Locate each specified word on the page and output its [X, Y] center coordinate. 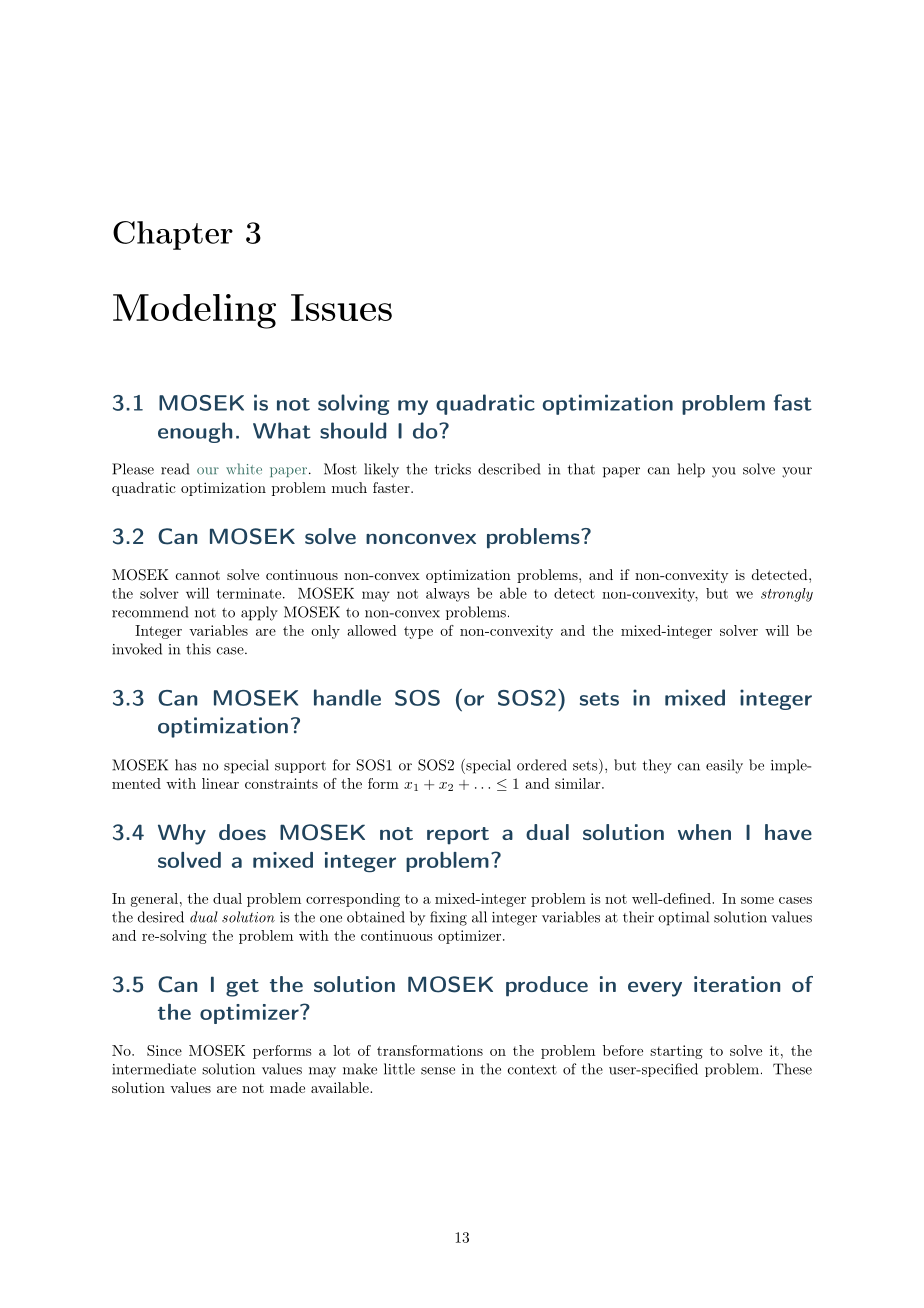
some [757, 900]
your [797, 472]
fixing [448, 918]
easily [724, 766]
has [186, 765]
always [448, 595]
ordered [542, 765]
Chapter [173, 235]
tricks [453, 469]
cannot [198, 575]
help [691, 470]
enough [195, 432]
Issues [341, 307]
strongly [787, 595]
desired [161, 917]
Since [164, 1050]
